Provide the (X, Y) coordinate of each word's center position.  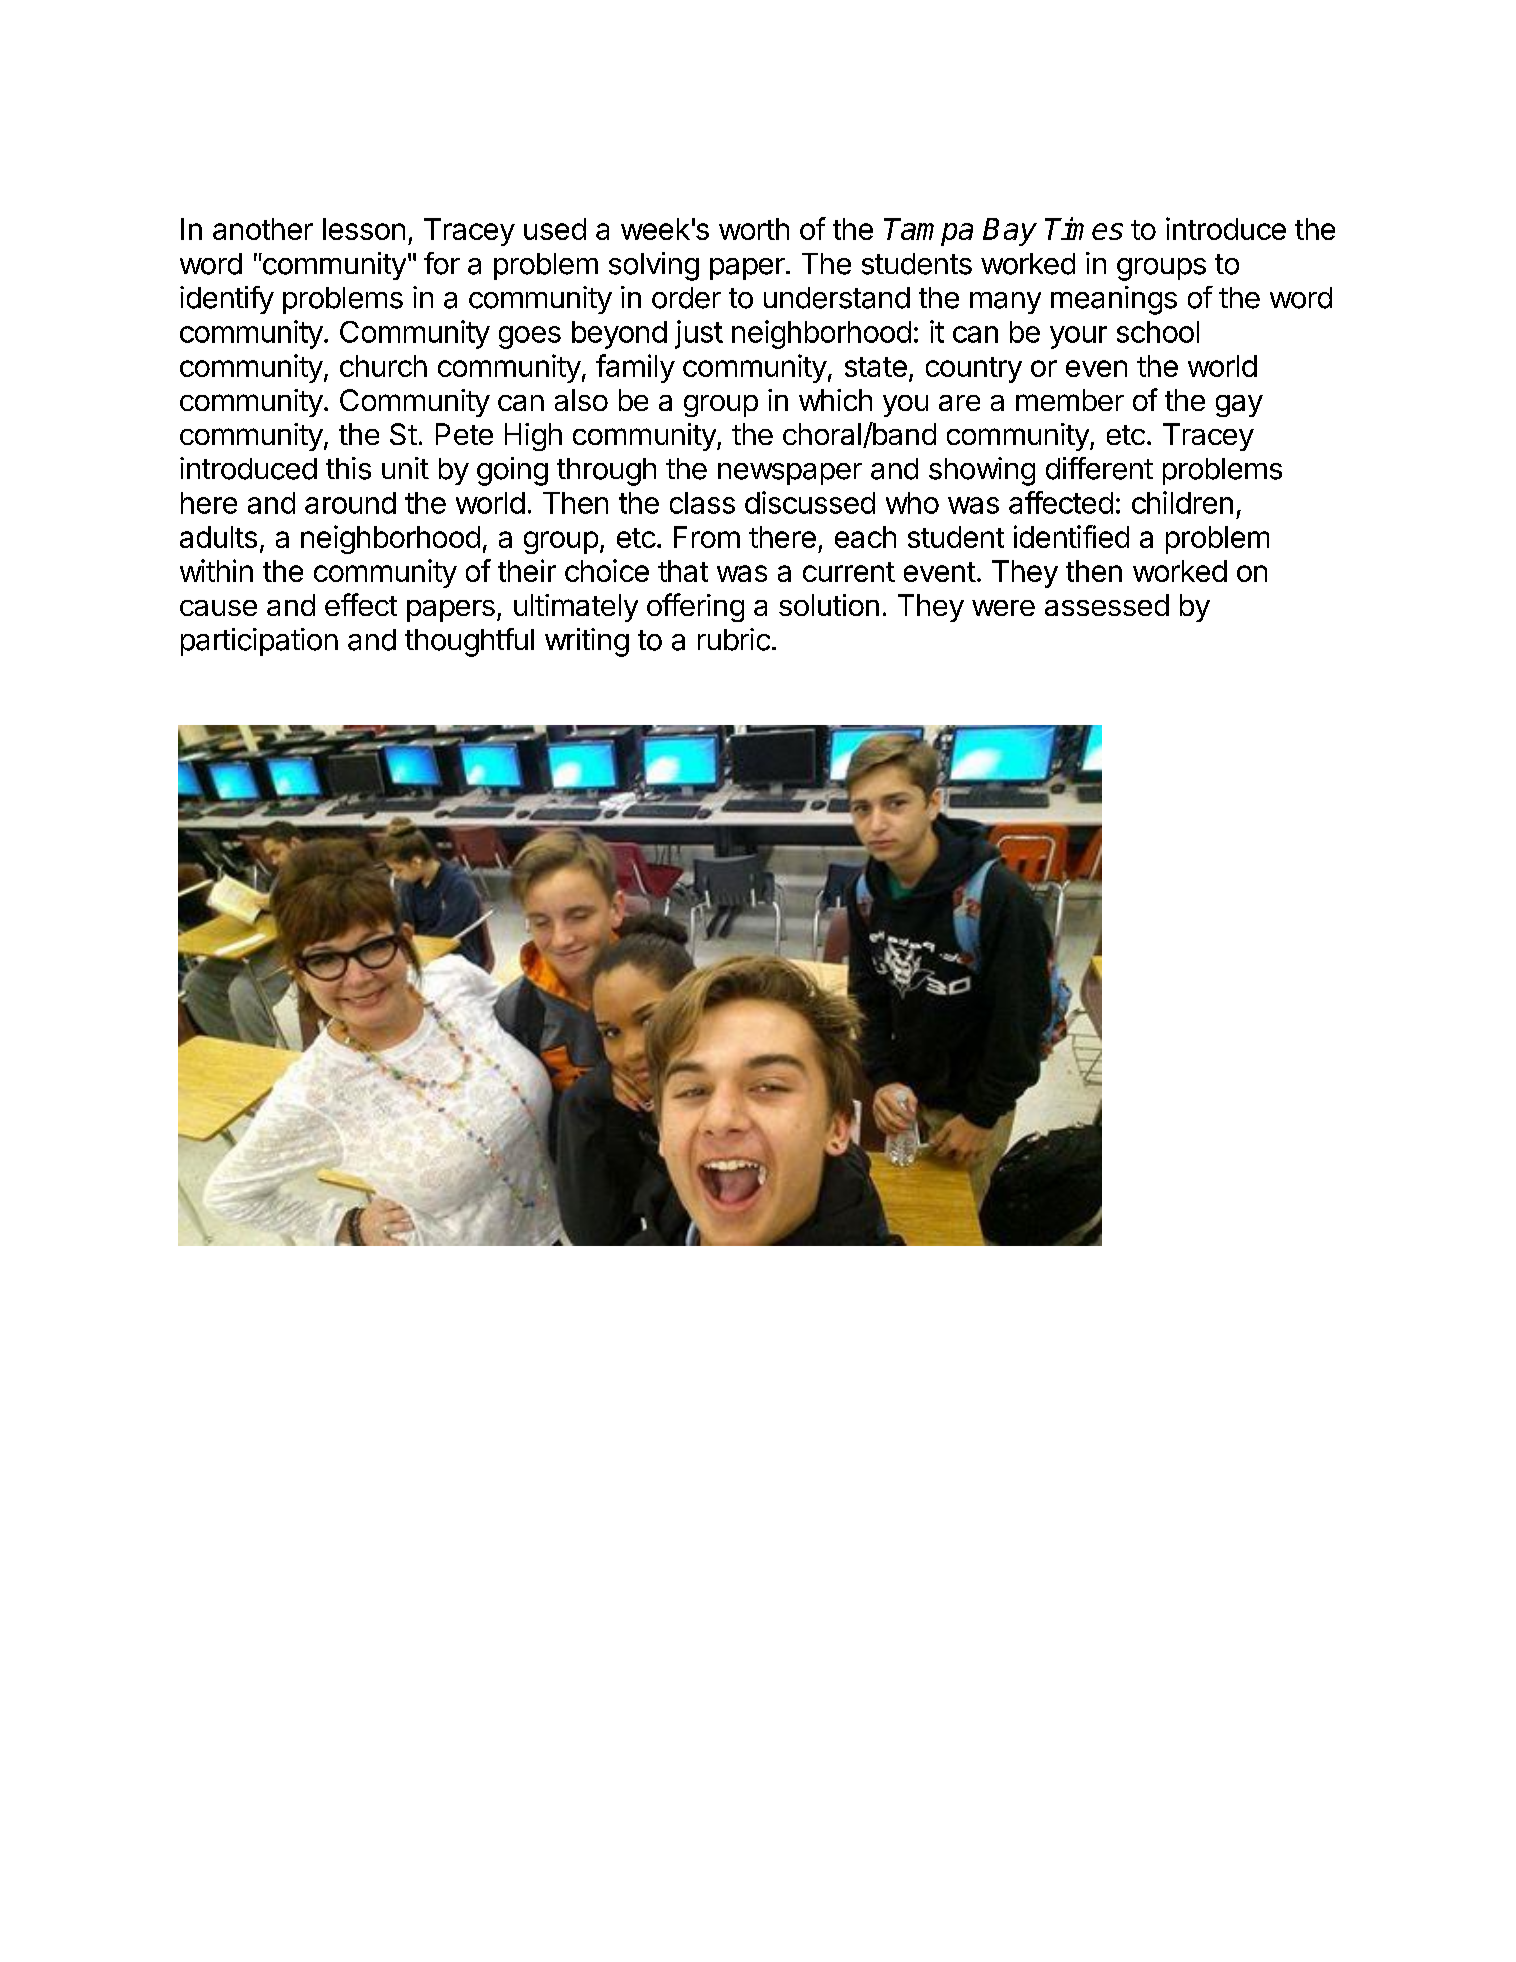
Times (1084, 228)
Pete (464, 434)
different (1099, 468)
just (699, 334)
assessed (1107, 605)
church (383, 366)
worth (754, 229)
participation (259, 642)
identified (1071, 536)
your (1078, 337)
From (707, 537)
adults (218, 537)
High (533, 437)
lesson (364, 229)
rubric (734, 639)
